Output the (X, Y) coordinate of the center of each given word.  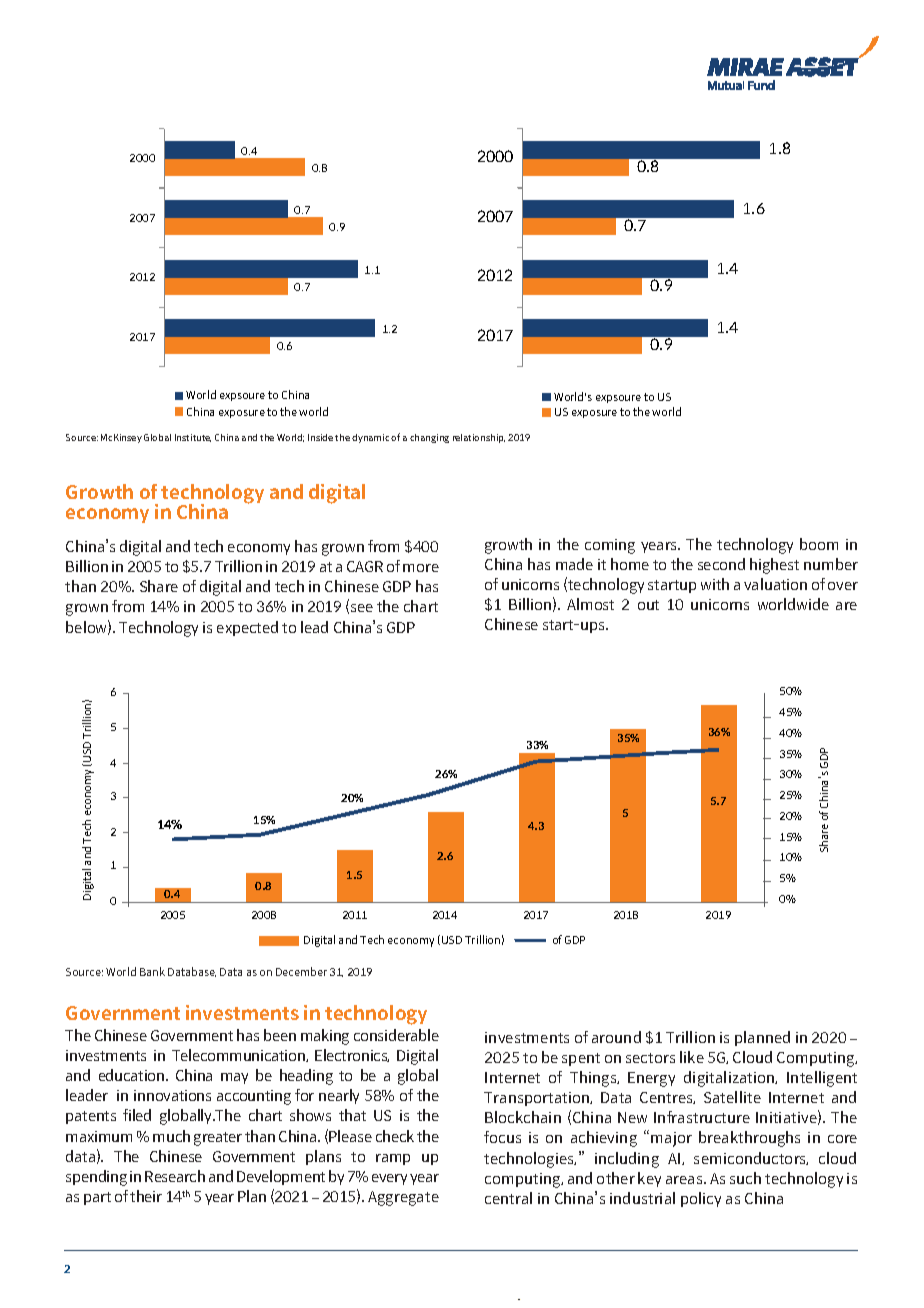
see (362, 608)
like (692, 1057)
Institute (193, 438)
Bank (152, 971)
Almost (590, 604)
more (421, 568)
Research (175, 1176)
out (648, 605)
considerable (396, 1035)
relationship (479, 438)
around (616, 1037)
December (301, 971)
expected (247, 628)
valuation (775, 584)
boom (819, 544)
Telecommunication (239, 1055)
